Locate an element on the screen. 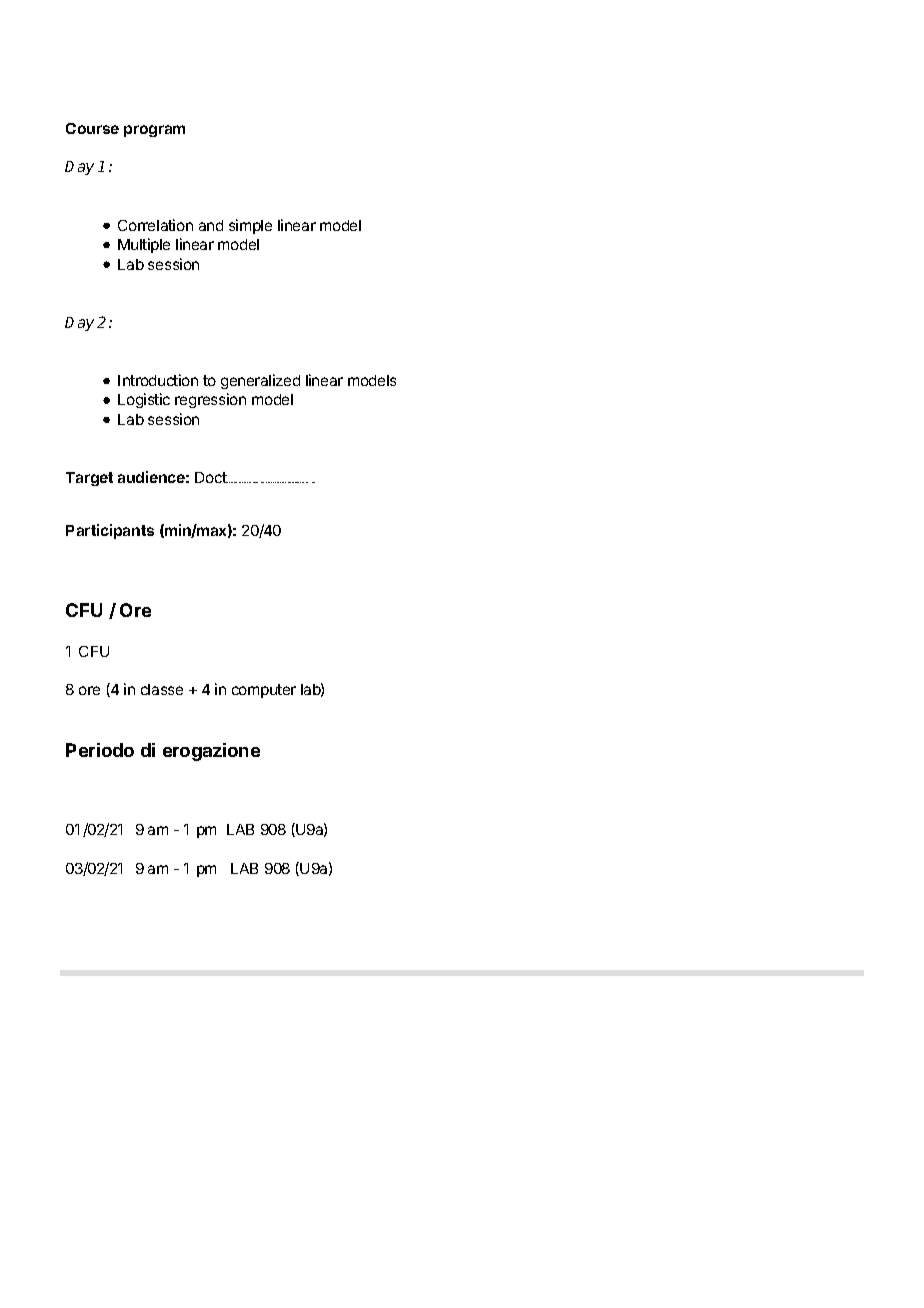  program is located at coordinates (154, 131).
